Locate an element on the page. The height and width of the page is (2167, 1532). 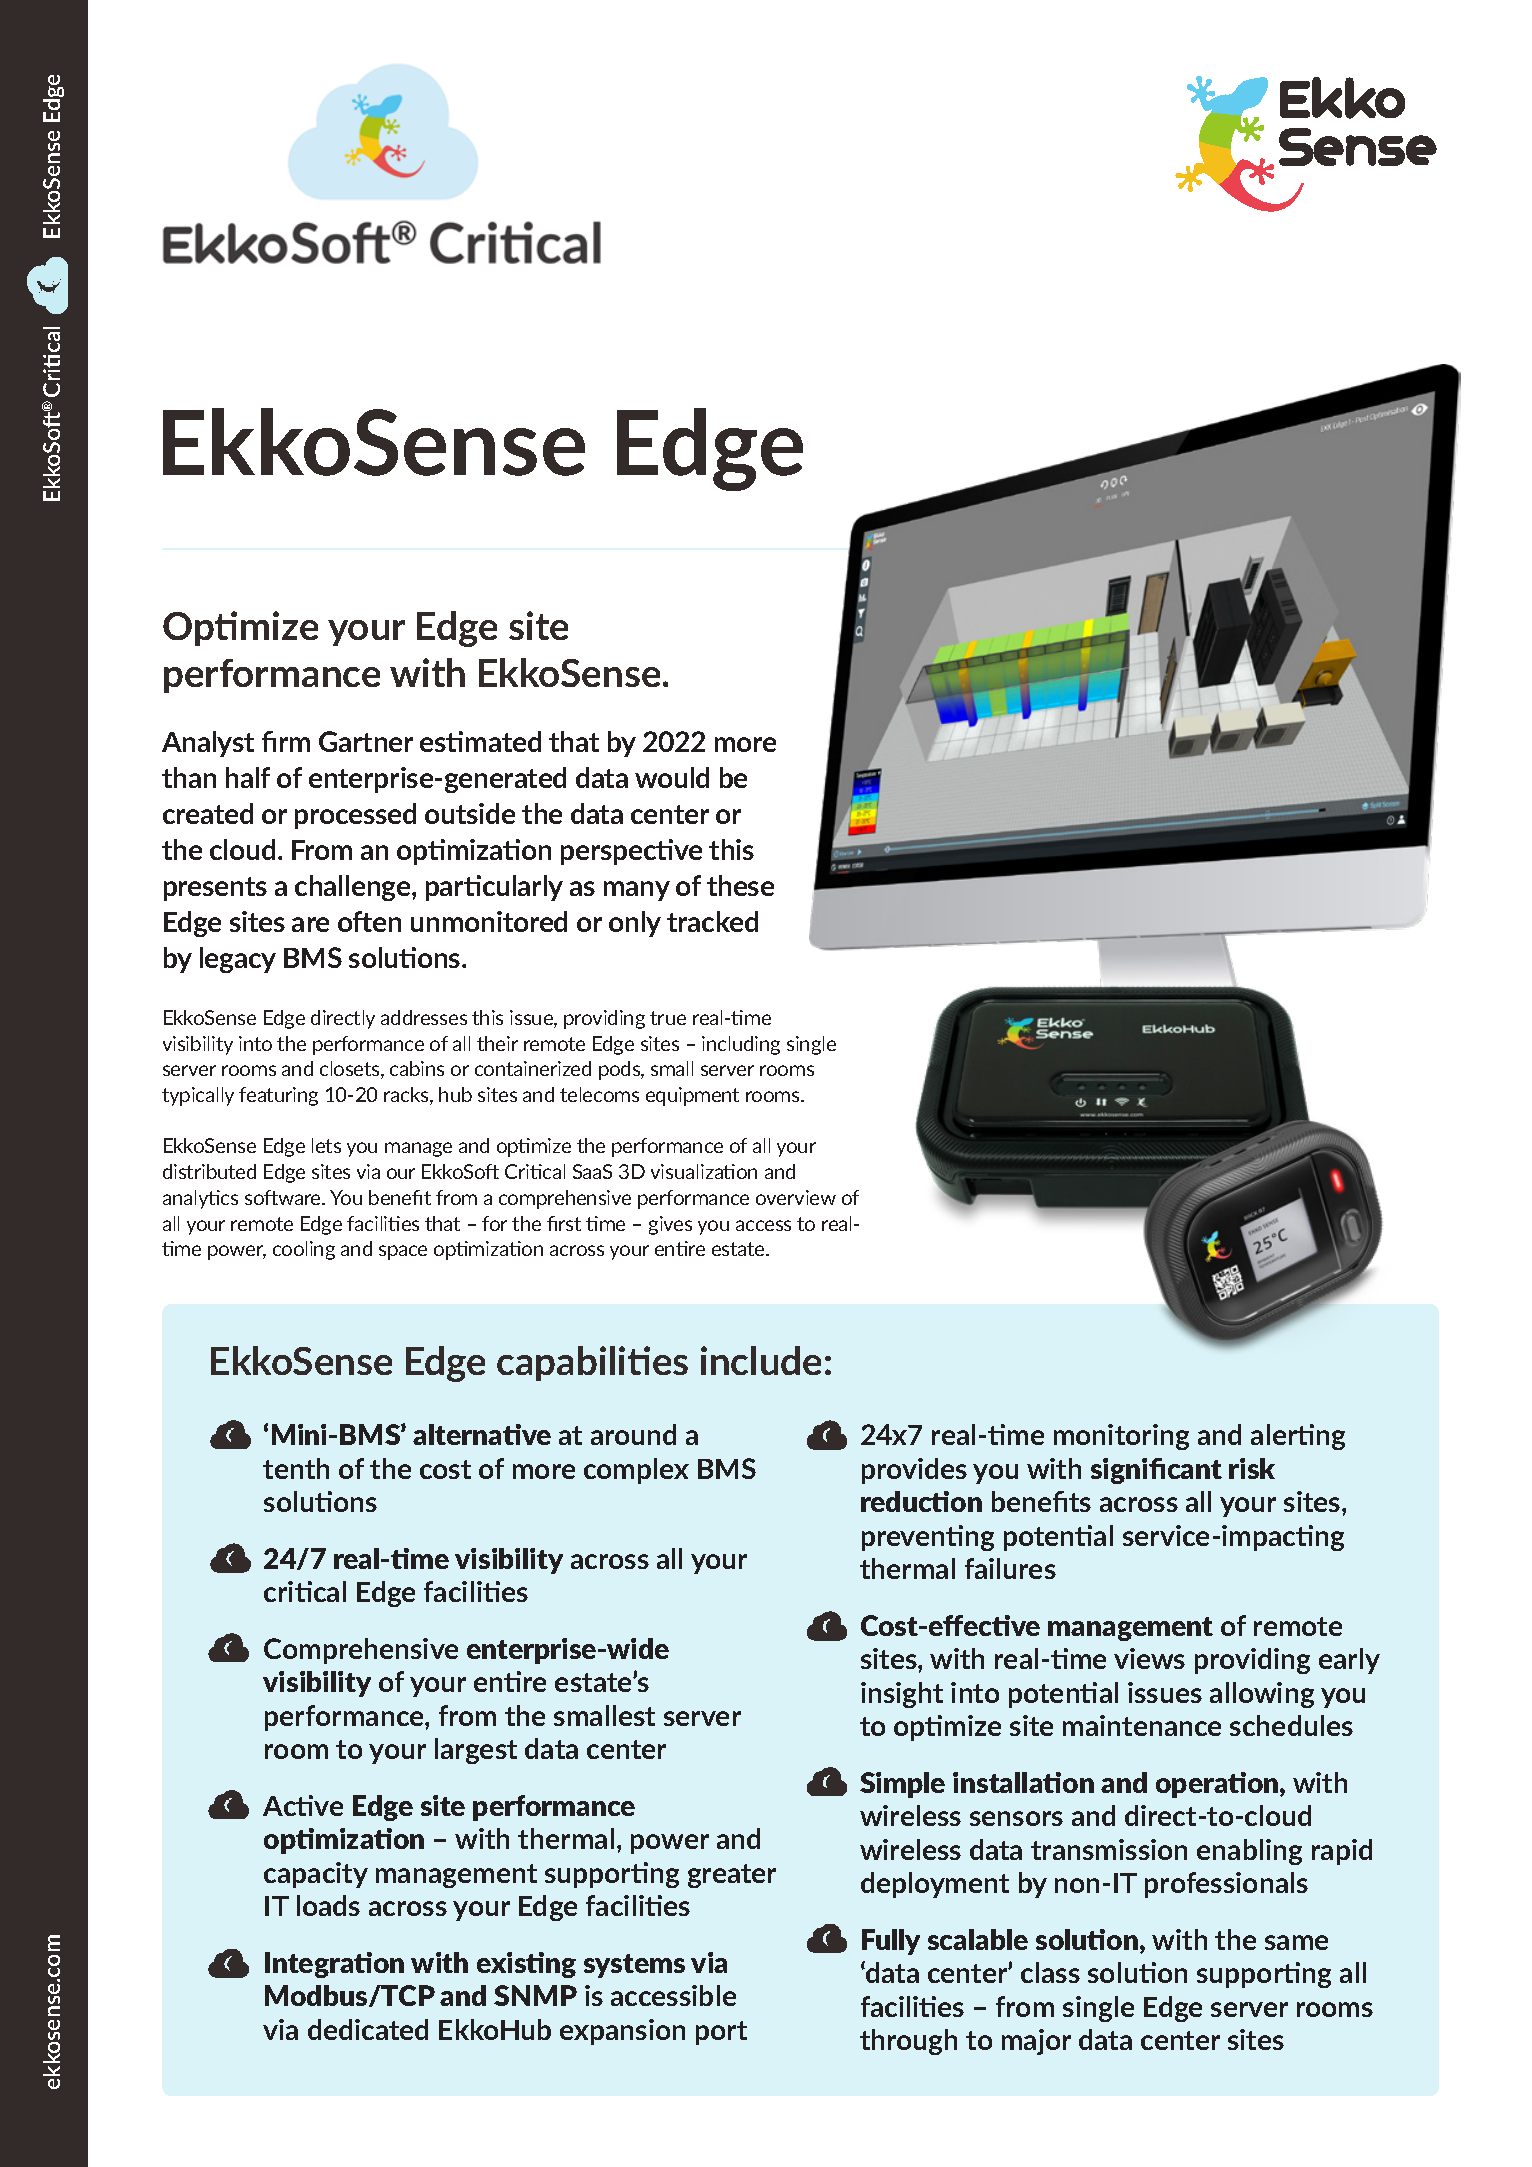
dedicated is located at coordinates (368, 2029).
